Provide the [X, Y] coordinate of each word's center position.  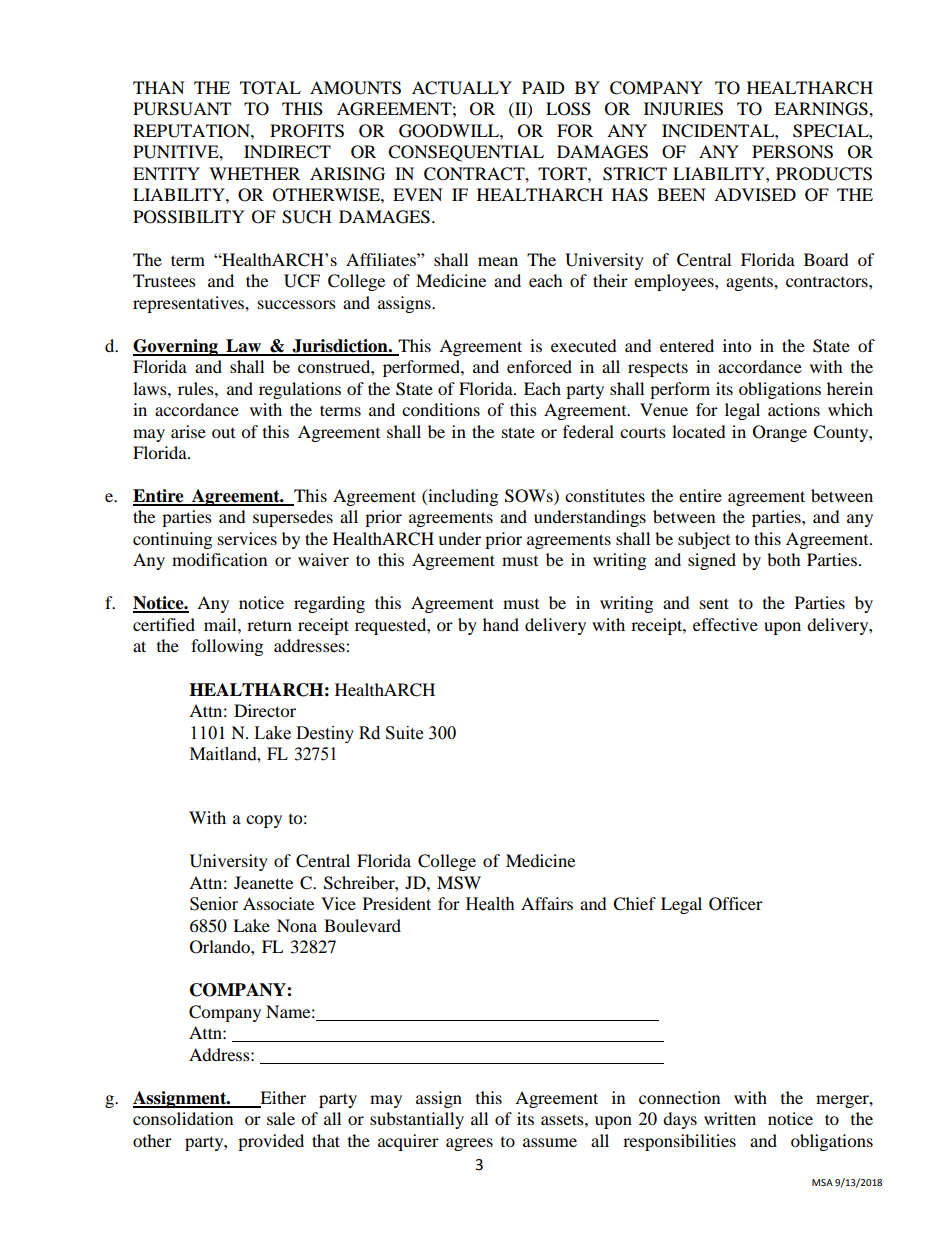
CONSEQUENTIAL [466, 153]
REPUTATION [192, 131]
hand [501, 624]
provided [271, 1142]
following [227, 647]
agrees [469, 1144]
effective [725, 624]
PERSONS [792, 152]
